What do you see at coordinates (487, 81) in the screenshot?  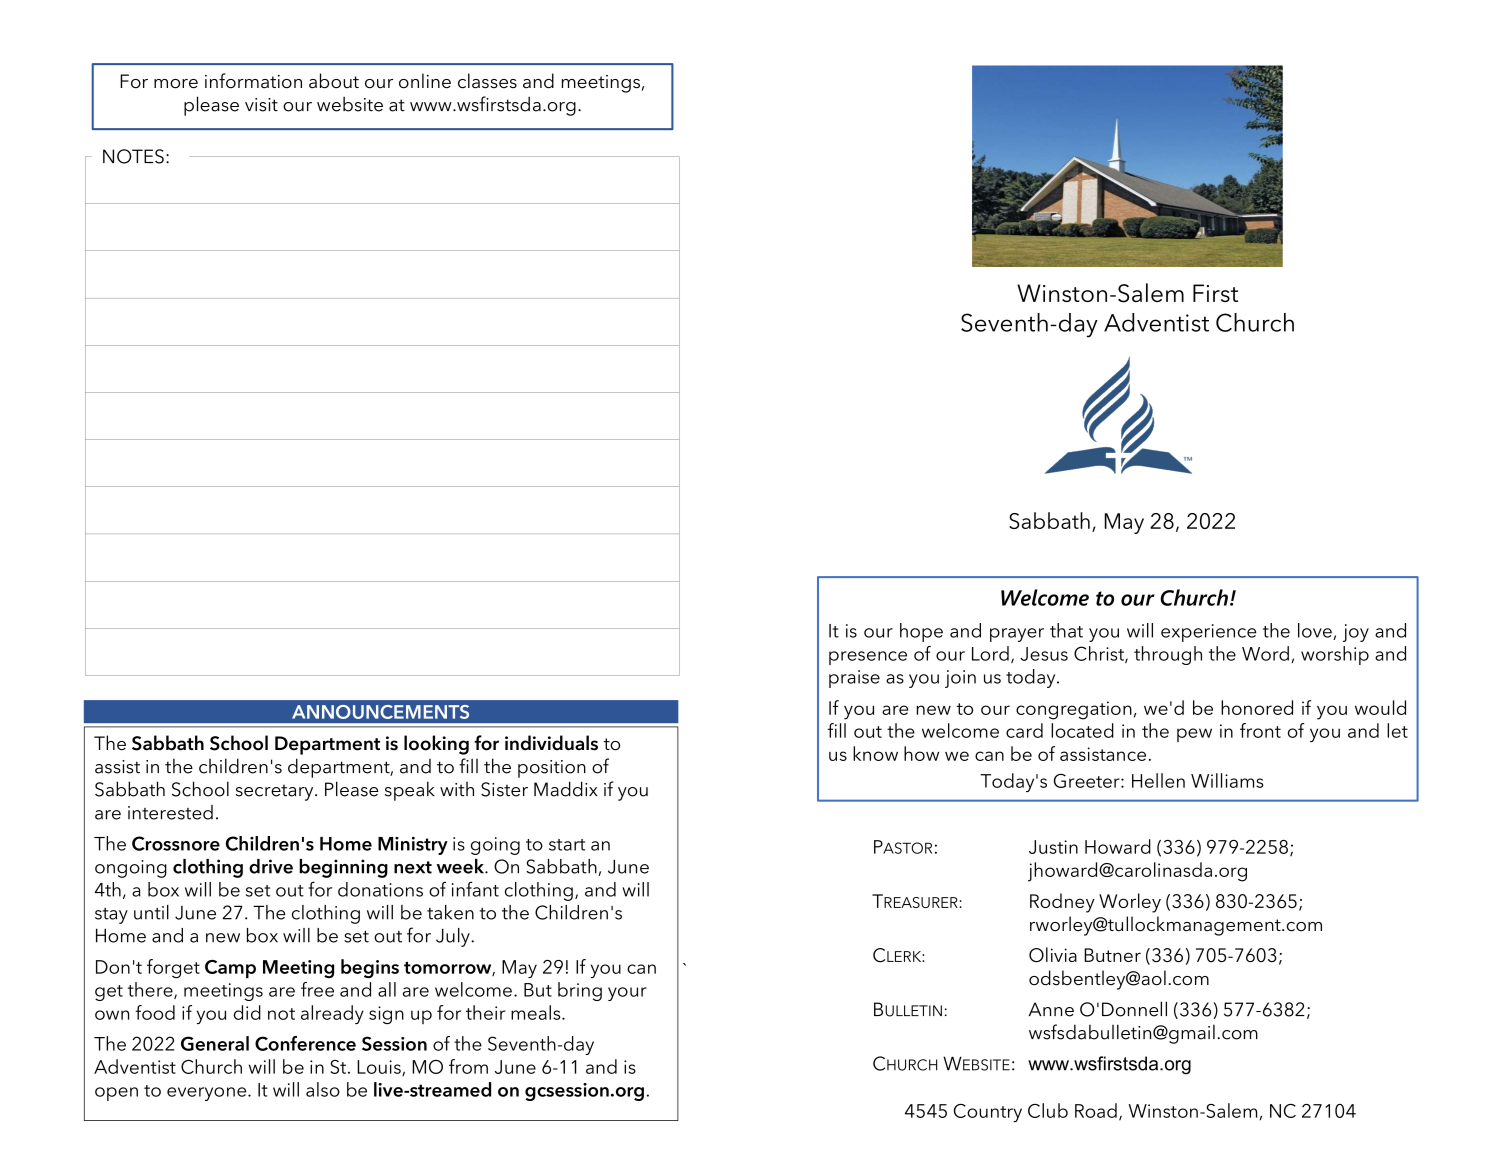 I see `classes` at bounding box center [487, 81].
